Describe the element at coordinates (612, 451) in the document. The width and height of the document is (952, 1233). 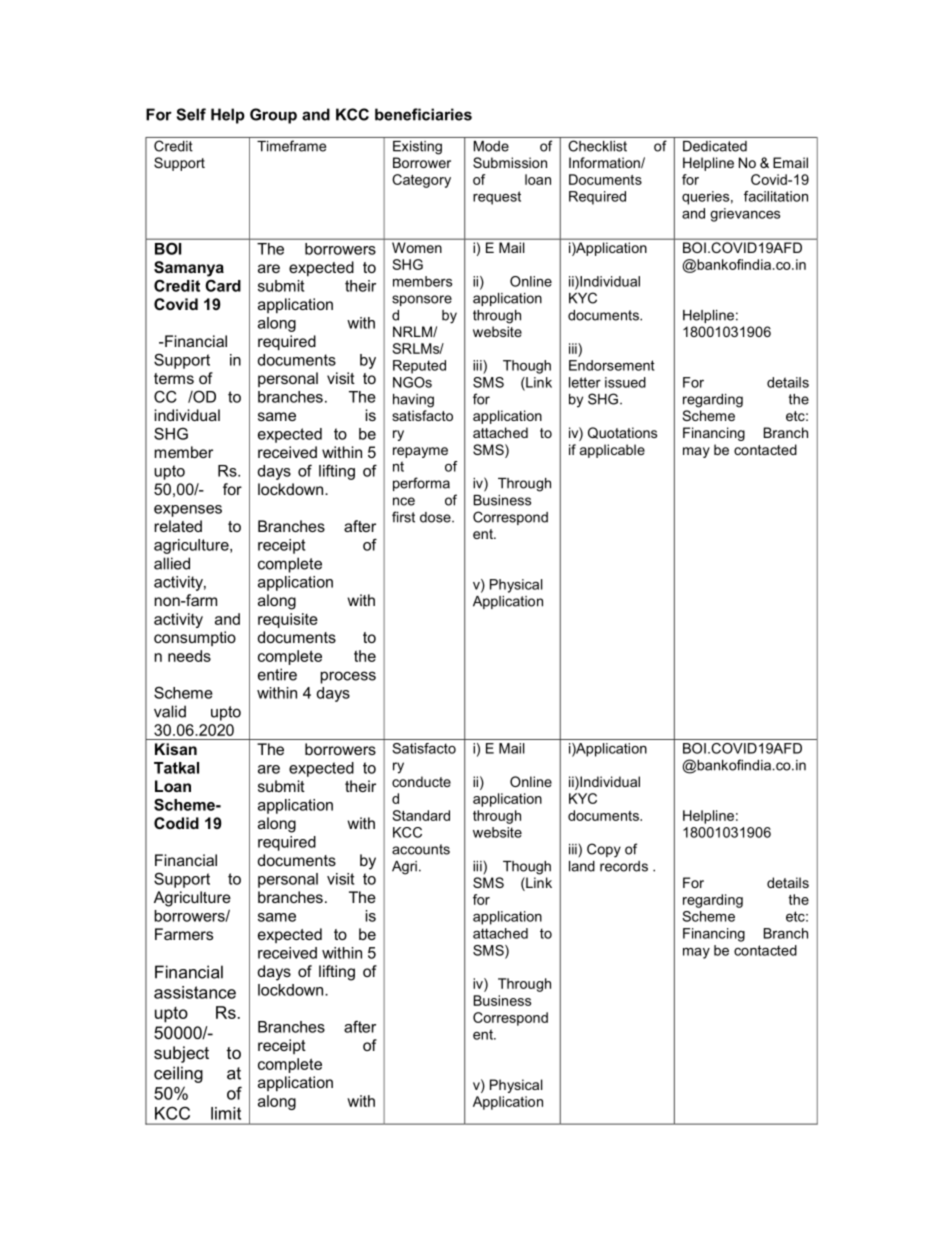
I see `applicable` at that location.
